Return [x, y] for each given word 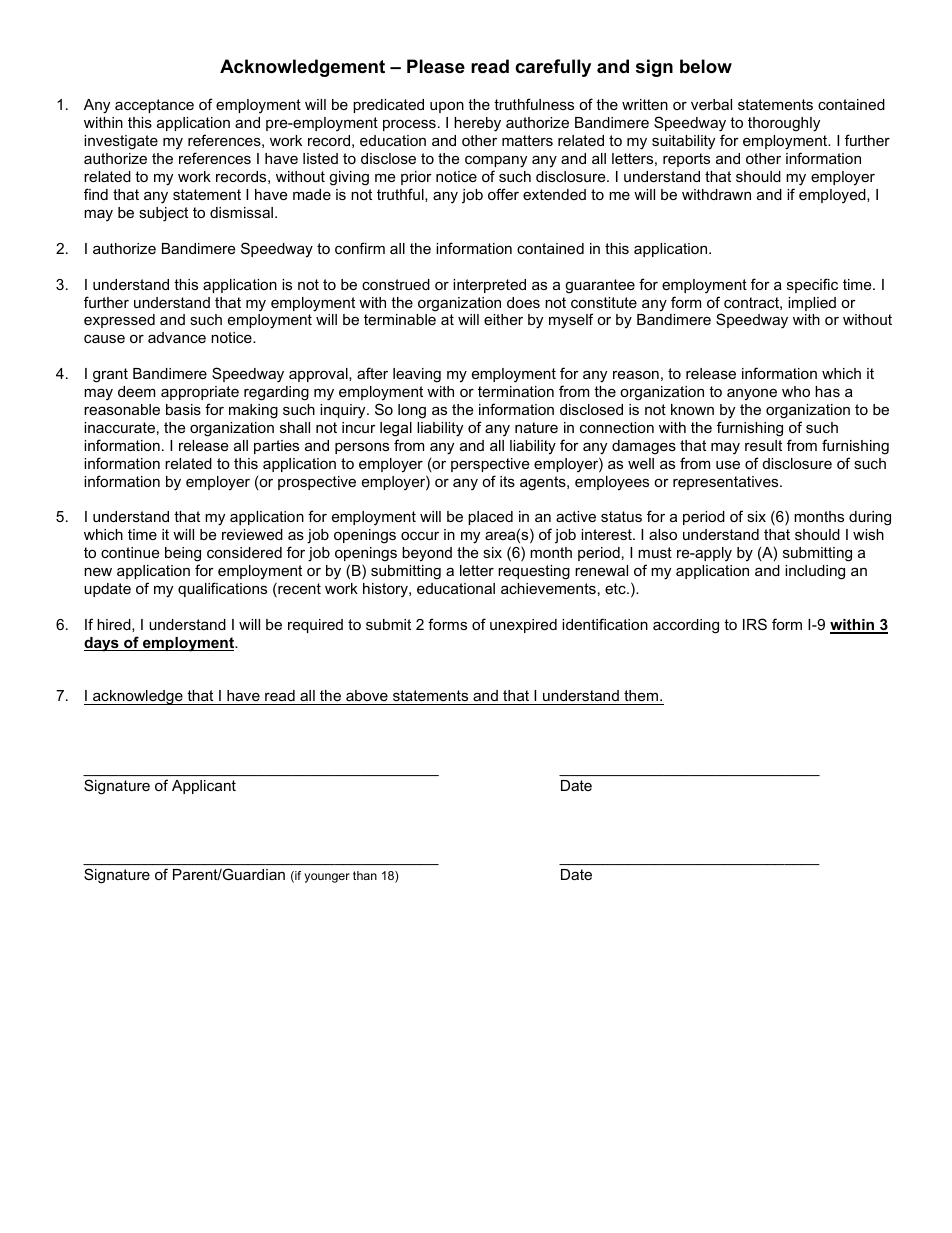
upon [447, 107]
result [763, 445]
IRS [755, 624]
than [365, 875]
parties [276, 447]
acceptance [154, 106]
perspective [490, 465]
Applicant [204, 787]
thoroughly [784, 124]
